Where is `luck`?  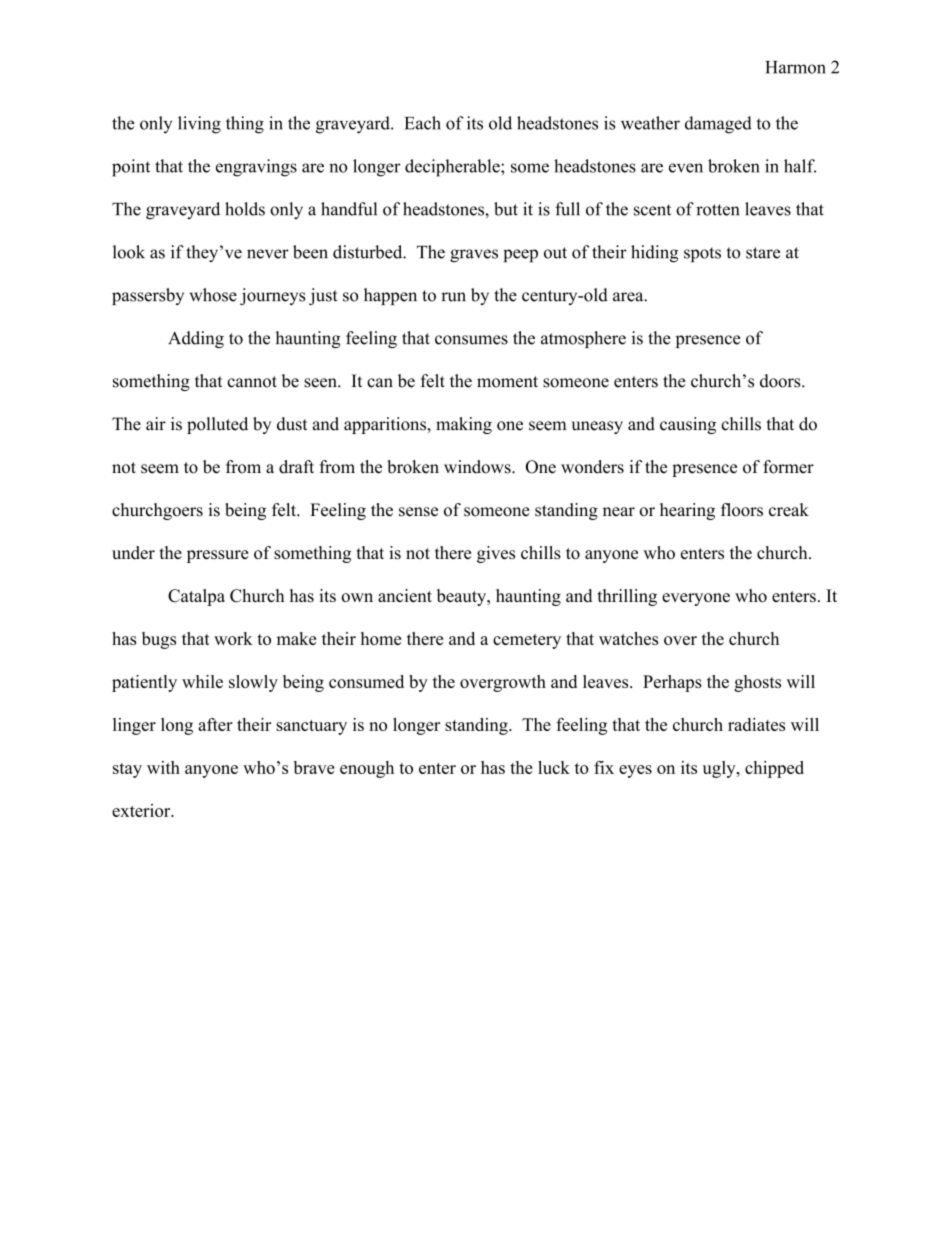
luck is located at coordinates (554, 767).
